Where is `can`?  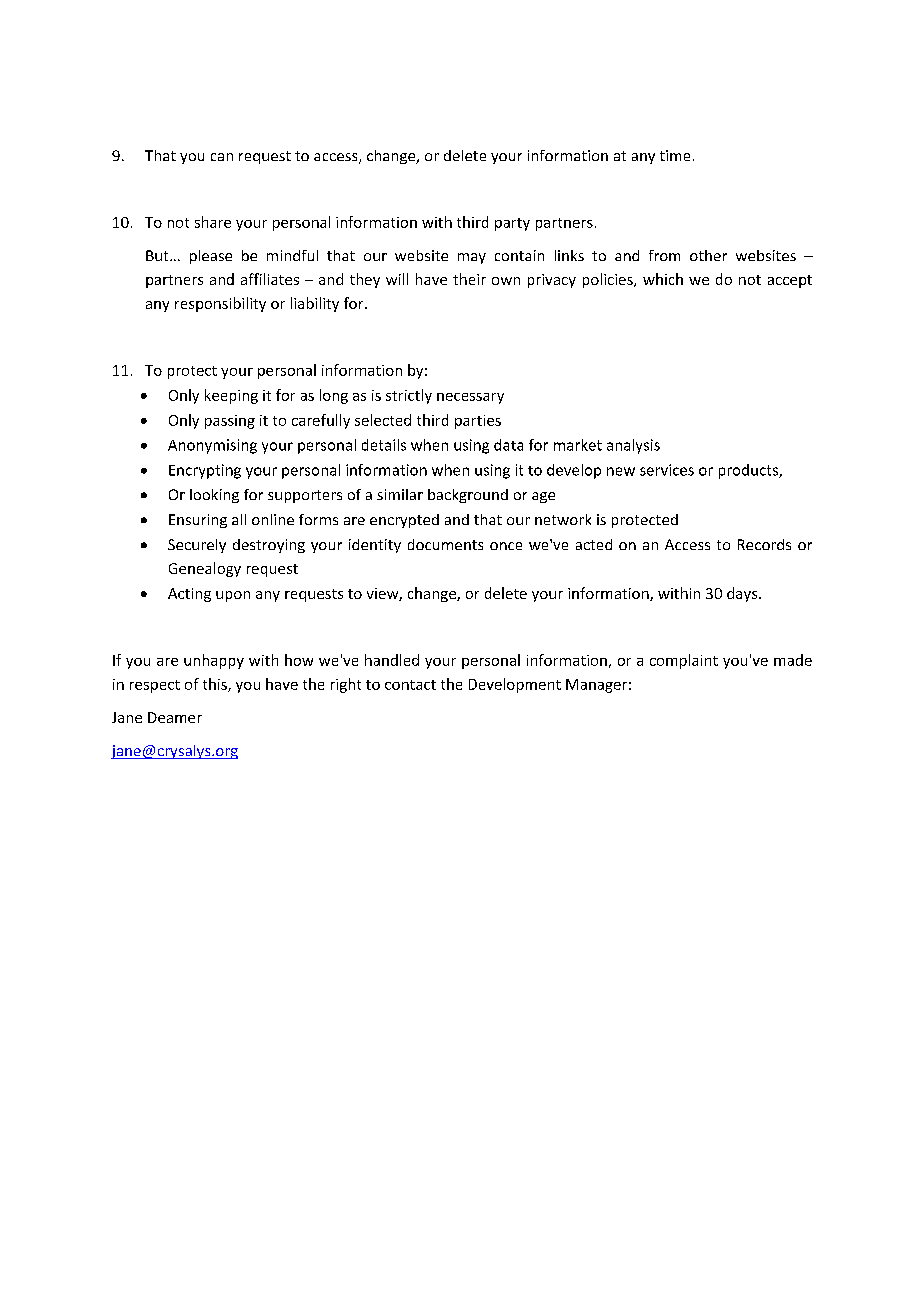
can is located at coordinates (222, 157).
